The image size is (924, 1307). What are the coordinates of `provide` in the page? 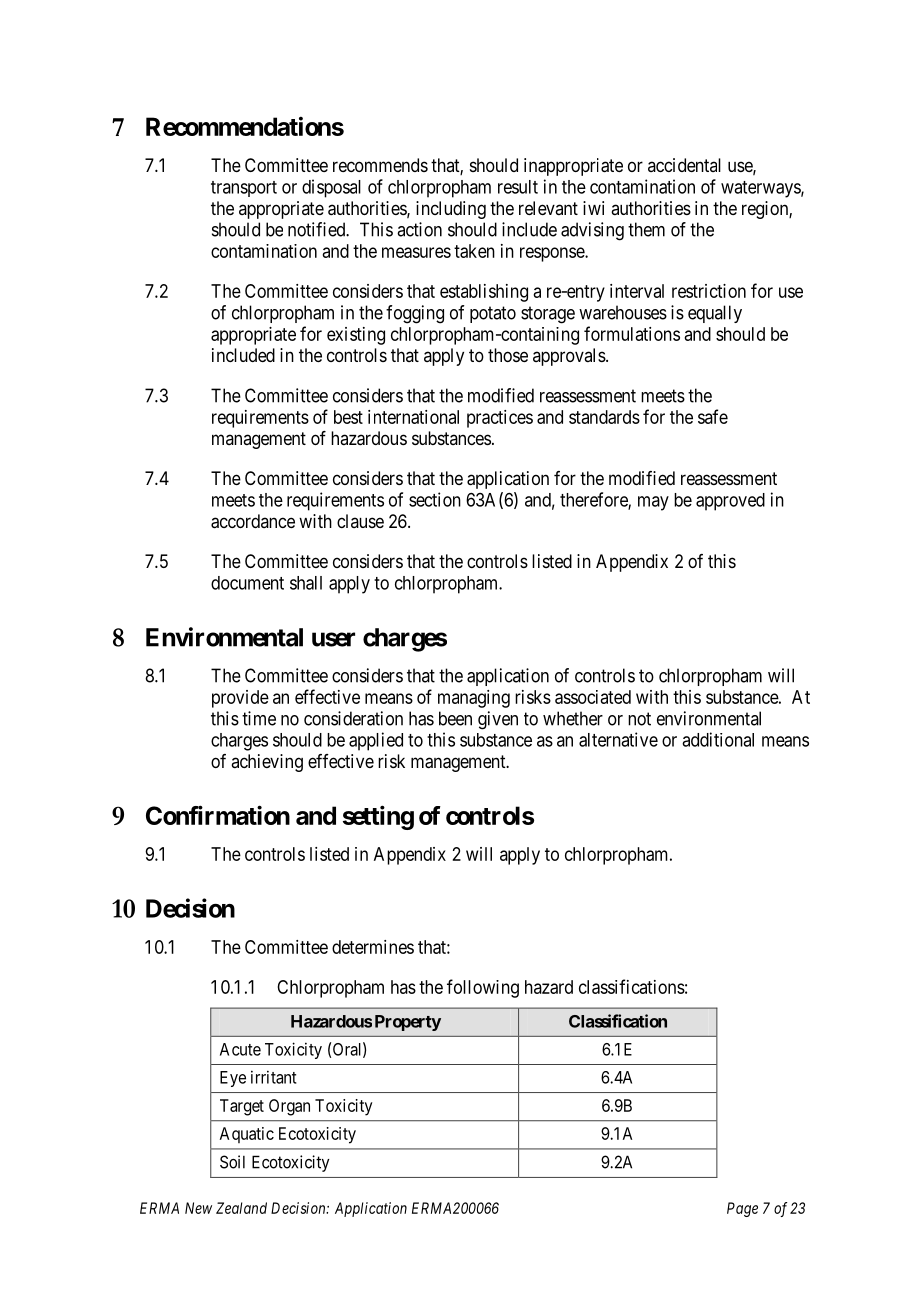 It's located at (240, 699).
